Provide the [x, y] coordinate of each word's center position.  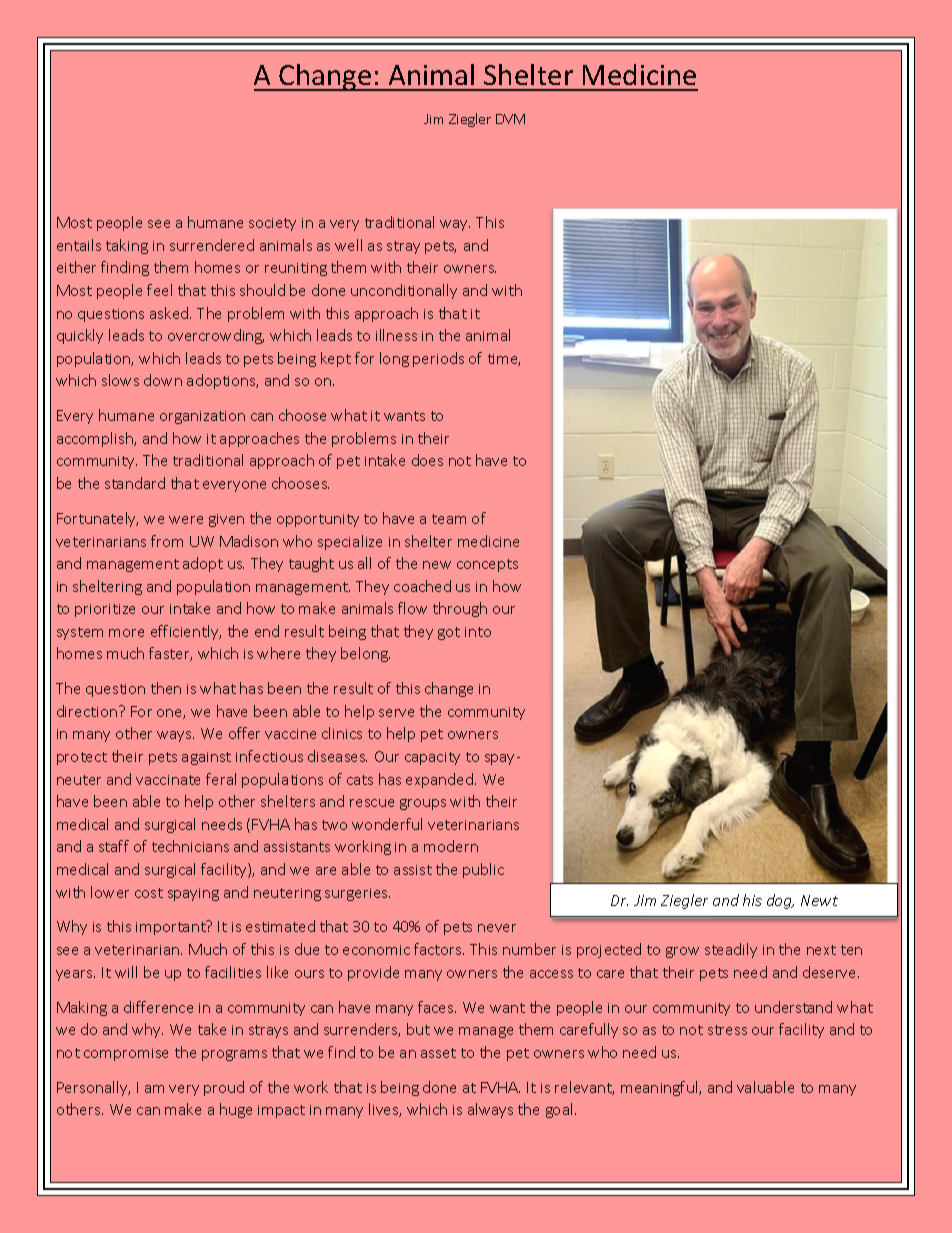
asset [438, 1053]
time [504, 360]
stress [727, 1030]
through [460, 609]
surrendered [212, 245]
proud [224, 1088]
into [478, 632]
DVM [510, 119]
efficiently [186, 632]
